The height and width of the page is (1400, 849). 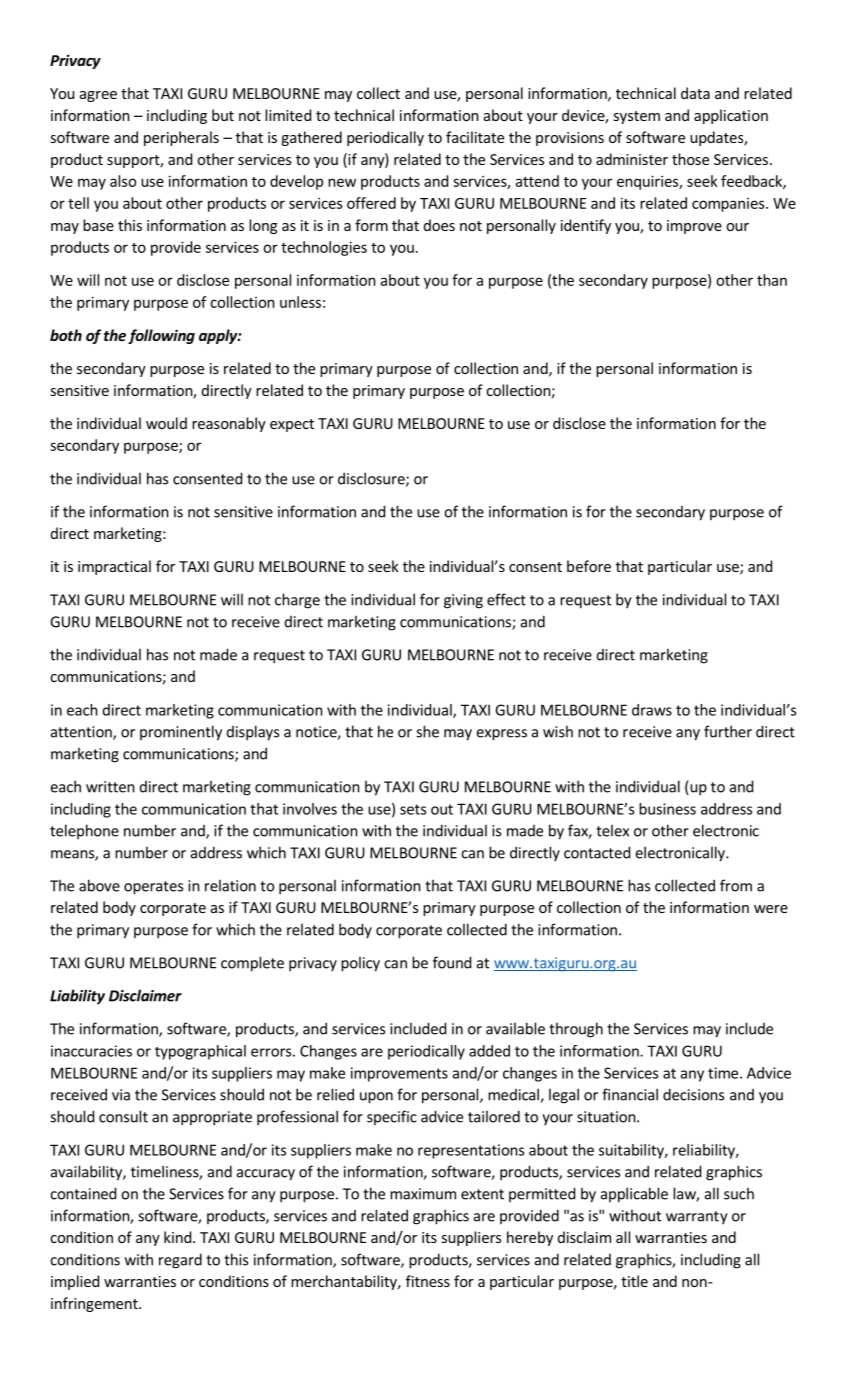 I want to click on sets, so click(x=413, y=809).
